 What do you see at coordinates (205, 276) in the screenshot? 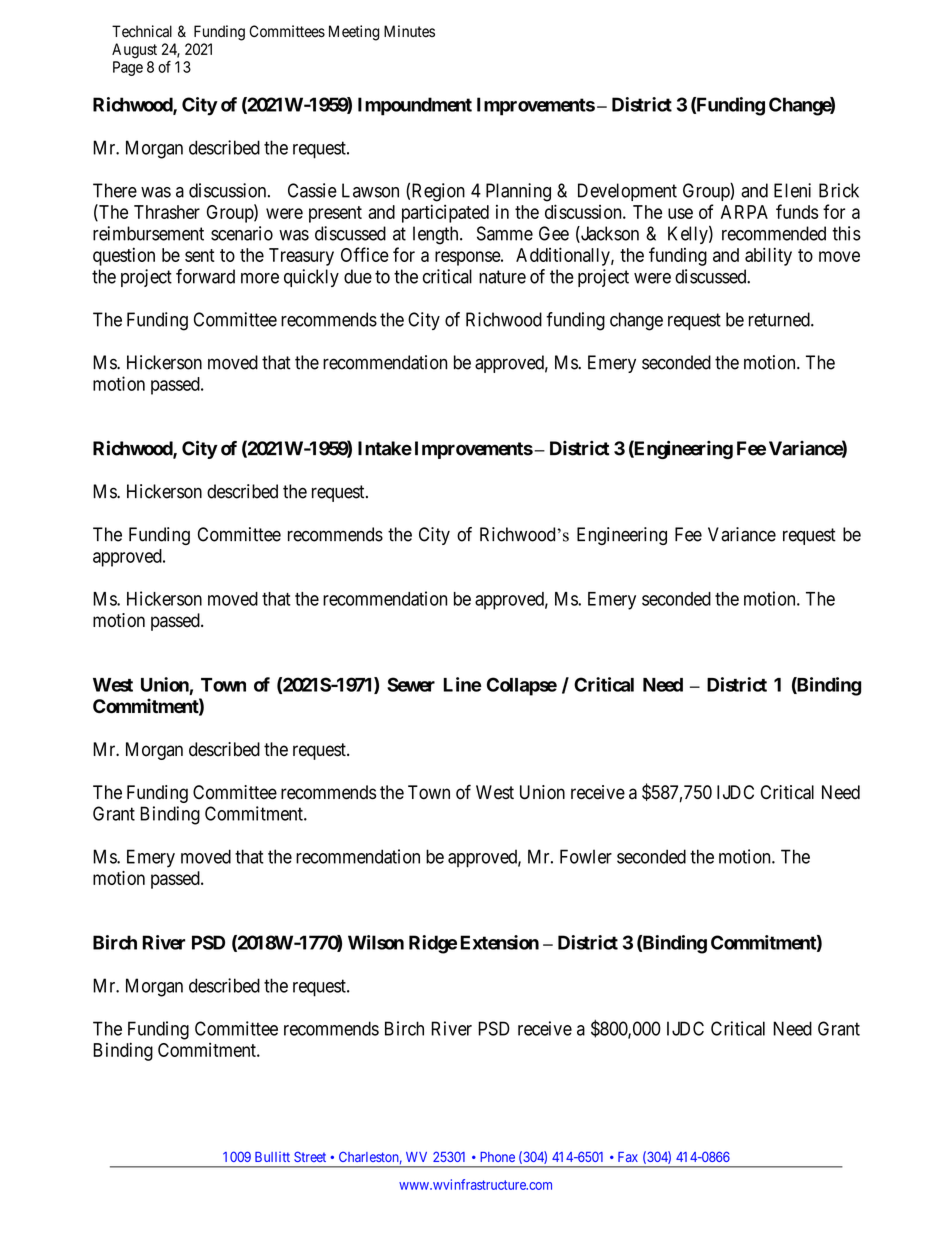
I see `forward` at bounding box center [205, 276].
